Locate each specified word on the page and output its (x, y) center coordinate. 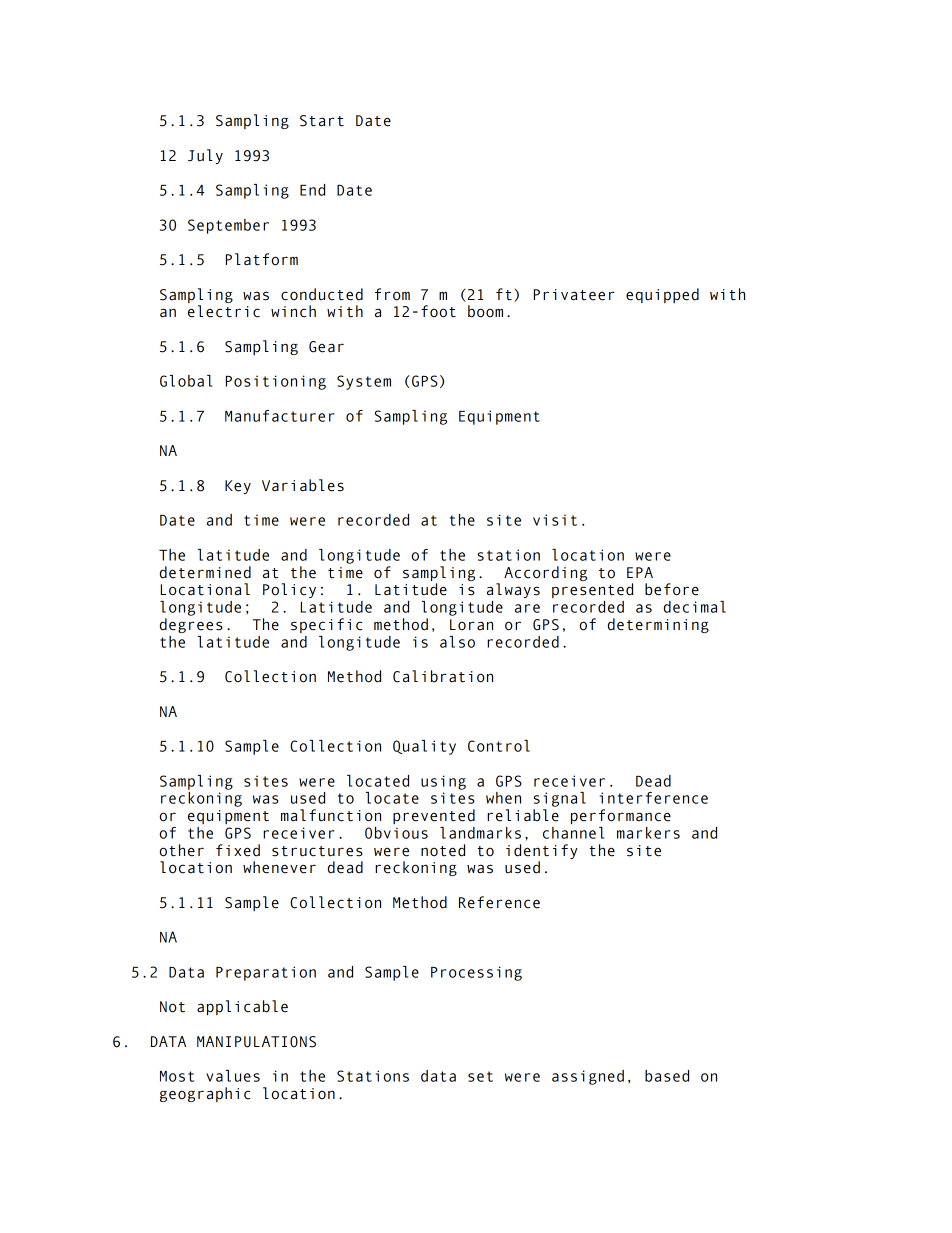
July (205, 156)
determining (658, 625)
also (457, 642)
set (480, 1076)
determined (205, 572)
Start (322, 121)
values (233, 1076)
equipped (662, 295)
